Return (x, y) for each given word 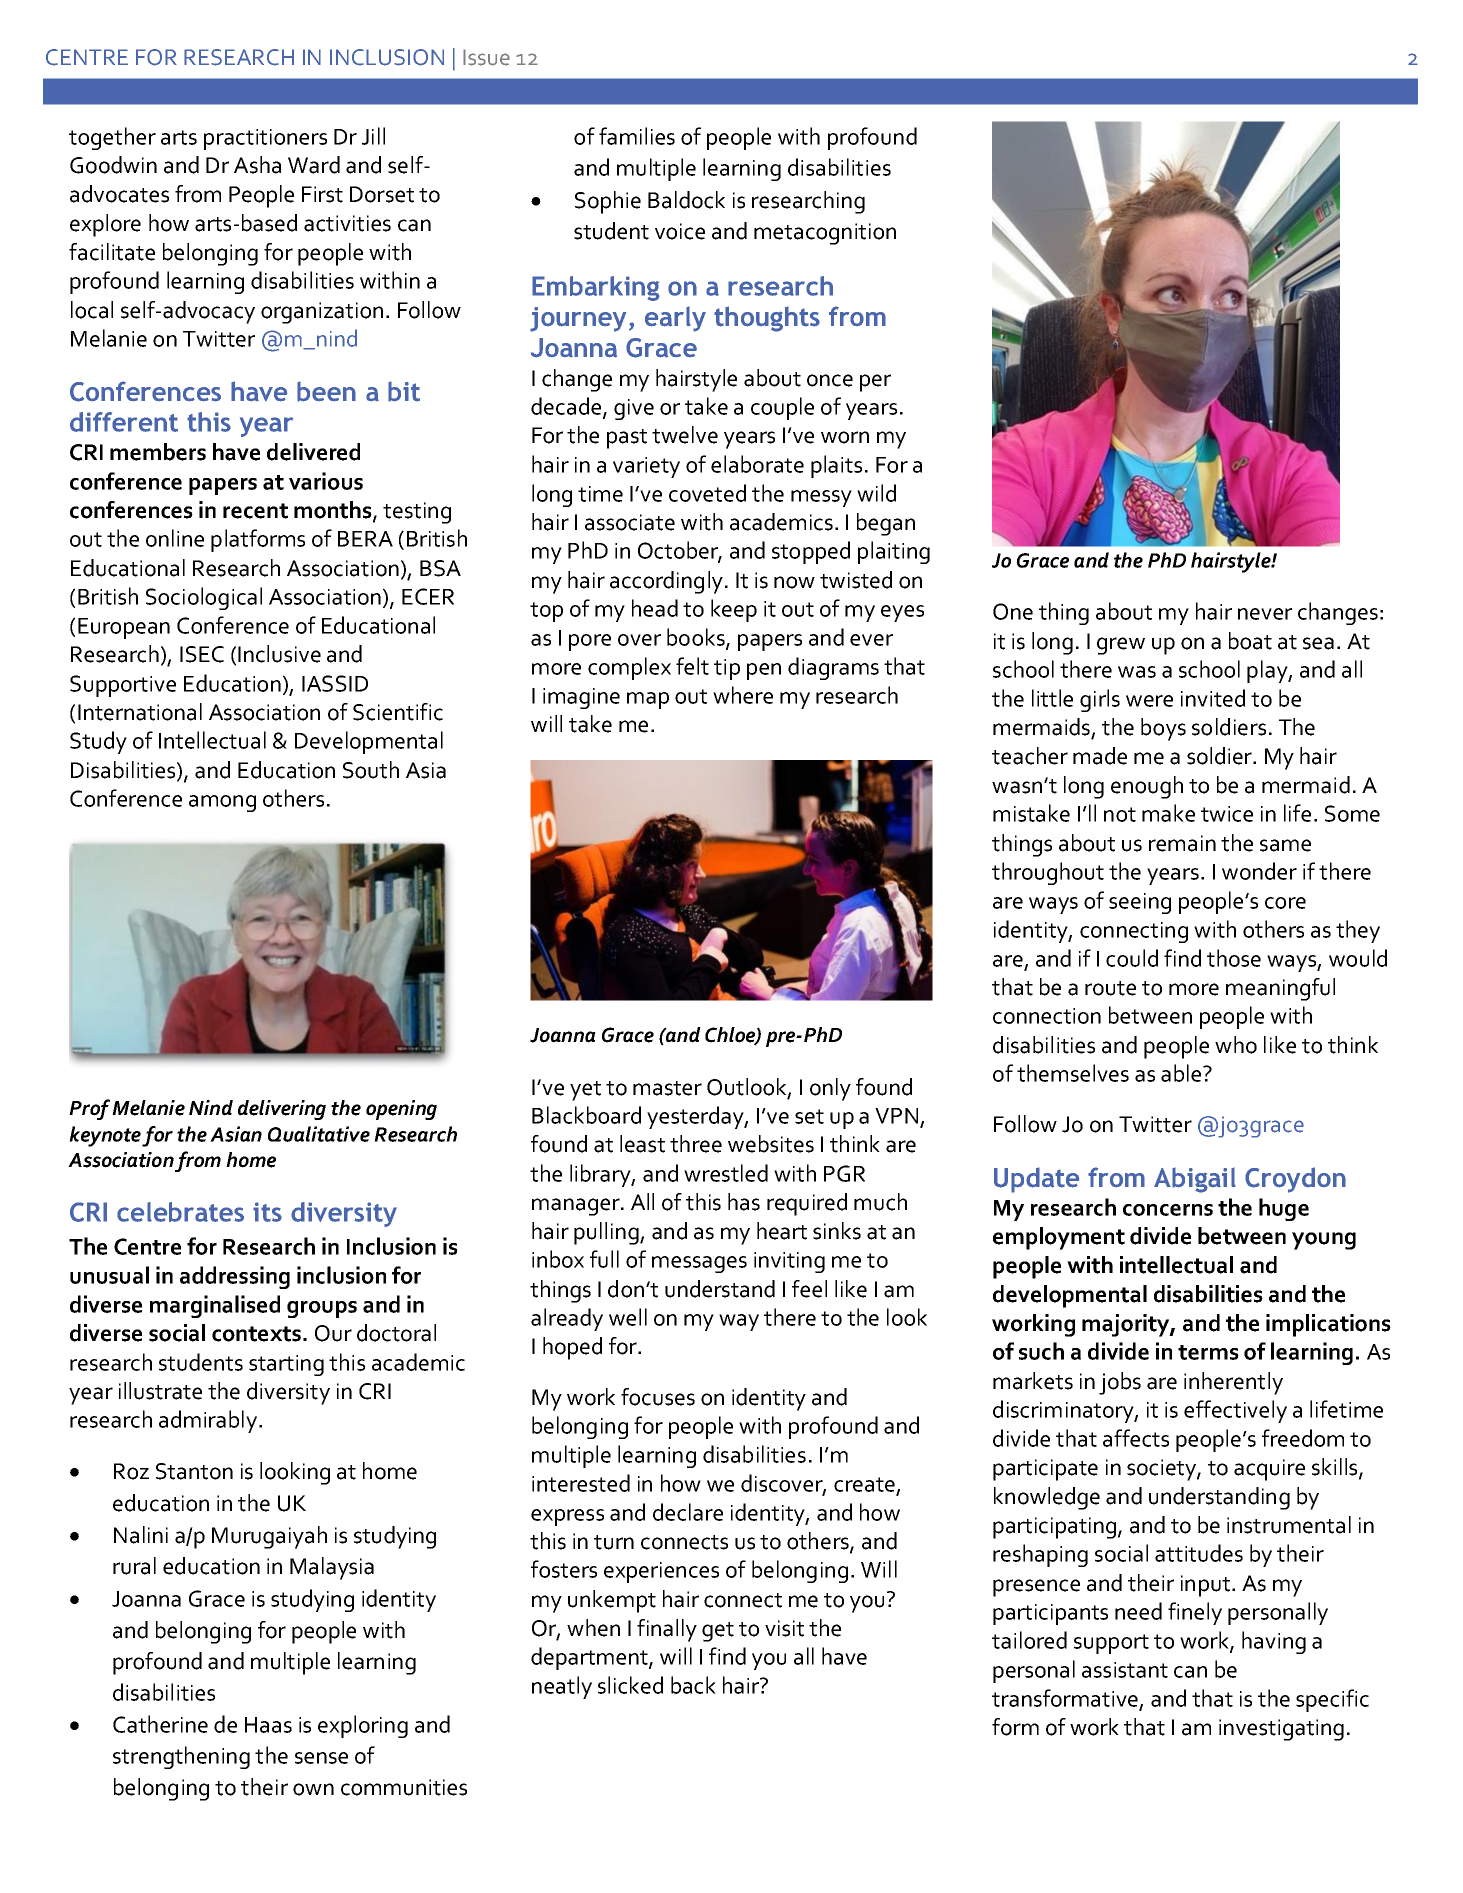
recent (255, 511)
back (693, 1685)
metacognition (825, 234)
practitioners (265, 139)
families (637, 136)
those (1234, 958)
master (667, 1088)
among (222, 803)
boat (1250, 641)
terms (1208, 1352)
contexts (256, 1334)
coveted (707, 493)
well (628, 1317)
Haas (268, 1725)
